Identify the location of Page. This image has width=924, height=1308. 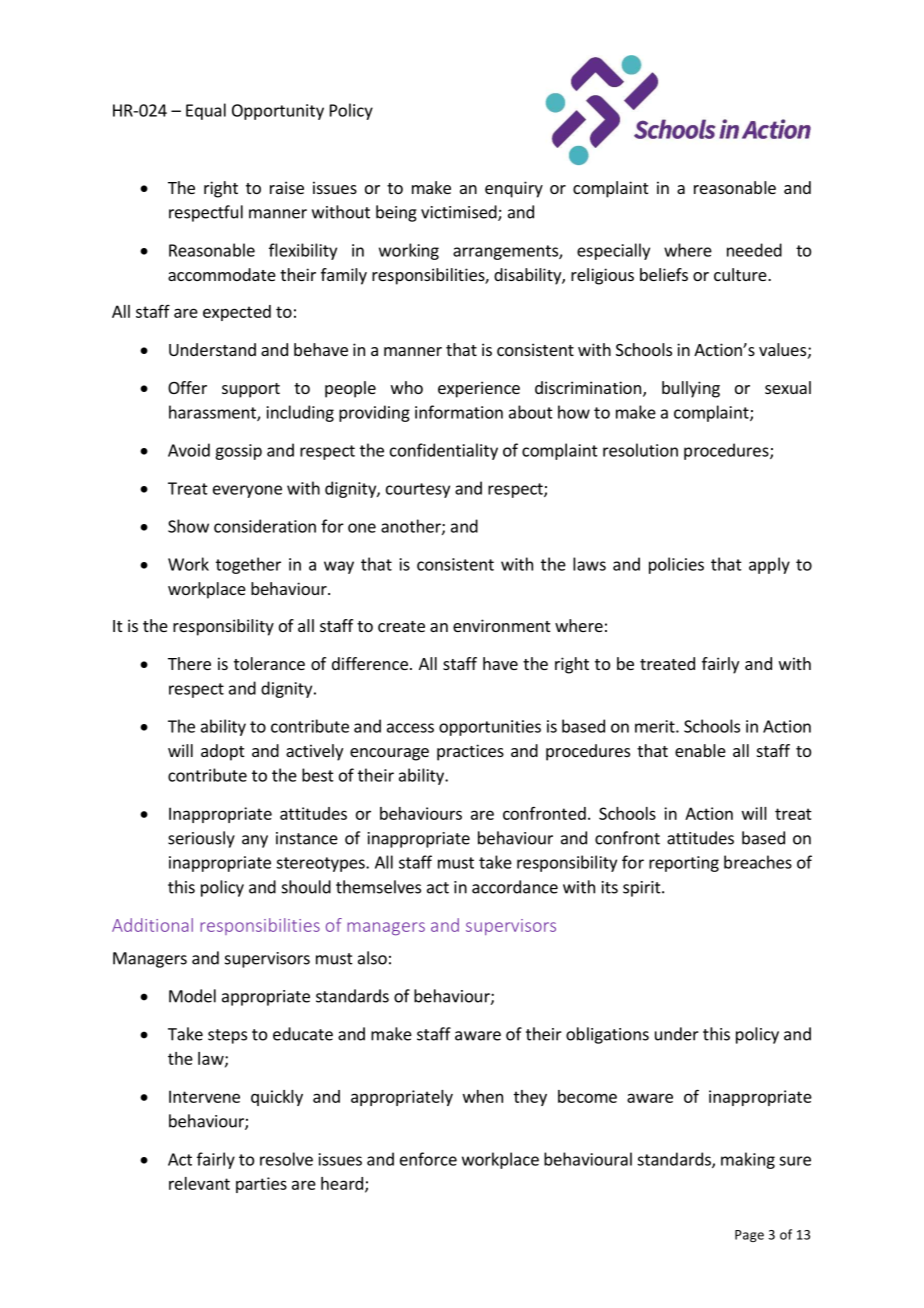
(749, 1236).
